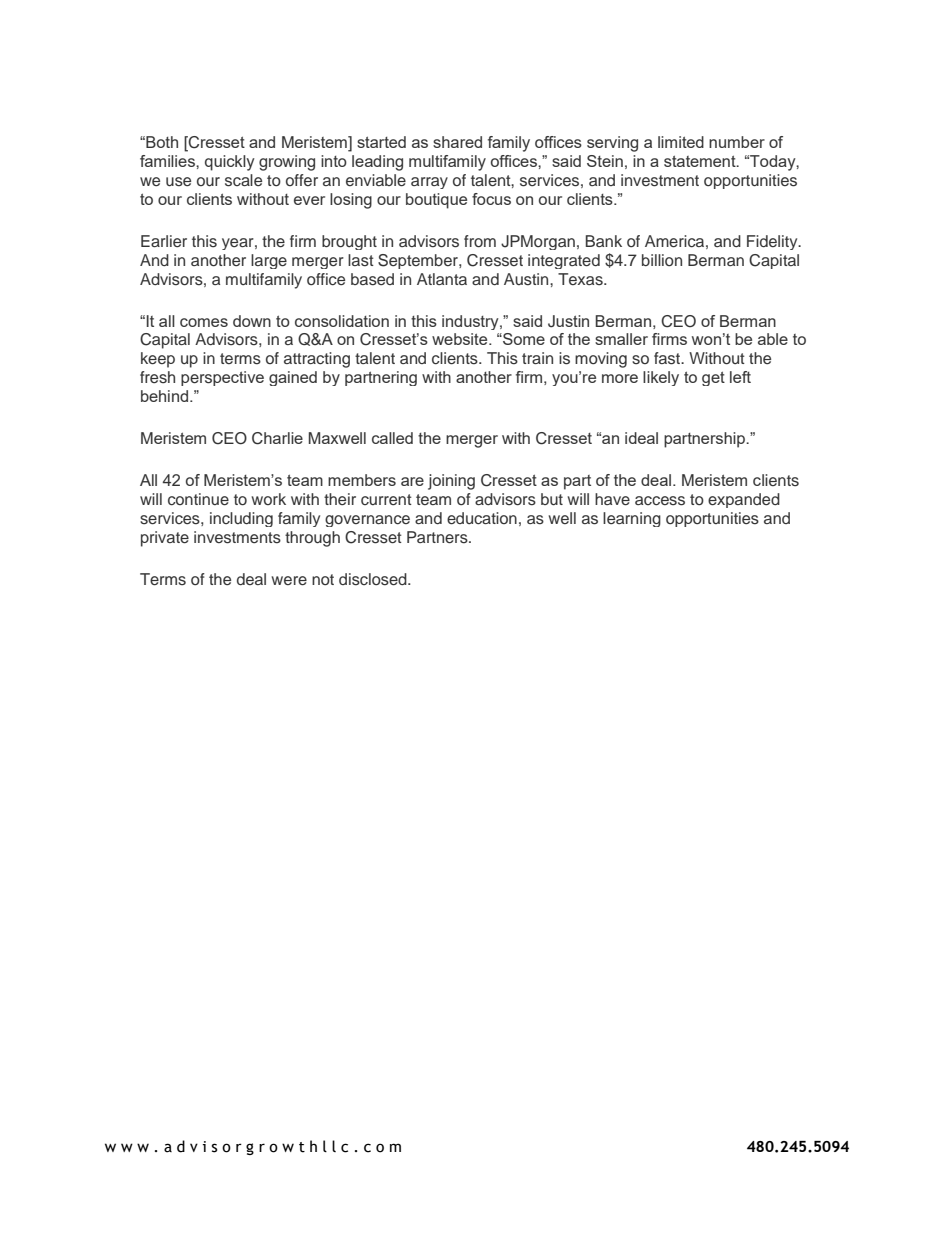 This page has width=952, height=1233. What do you see at coordinates (269, 261) in the page?
I see `large` at bounding box center [269, 261].
